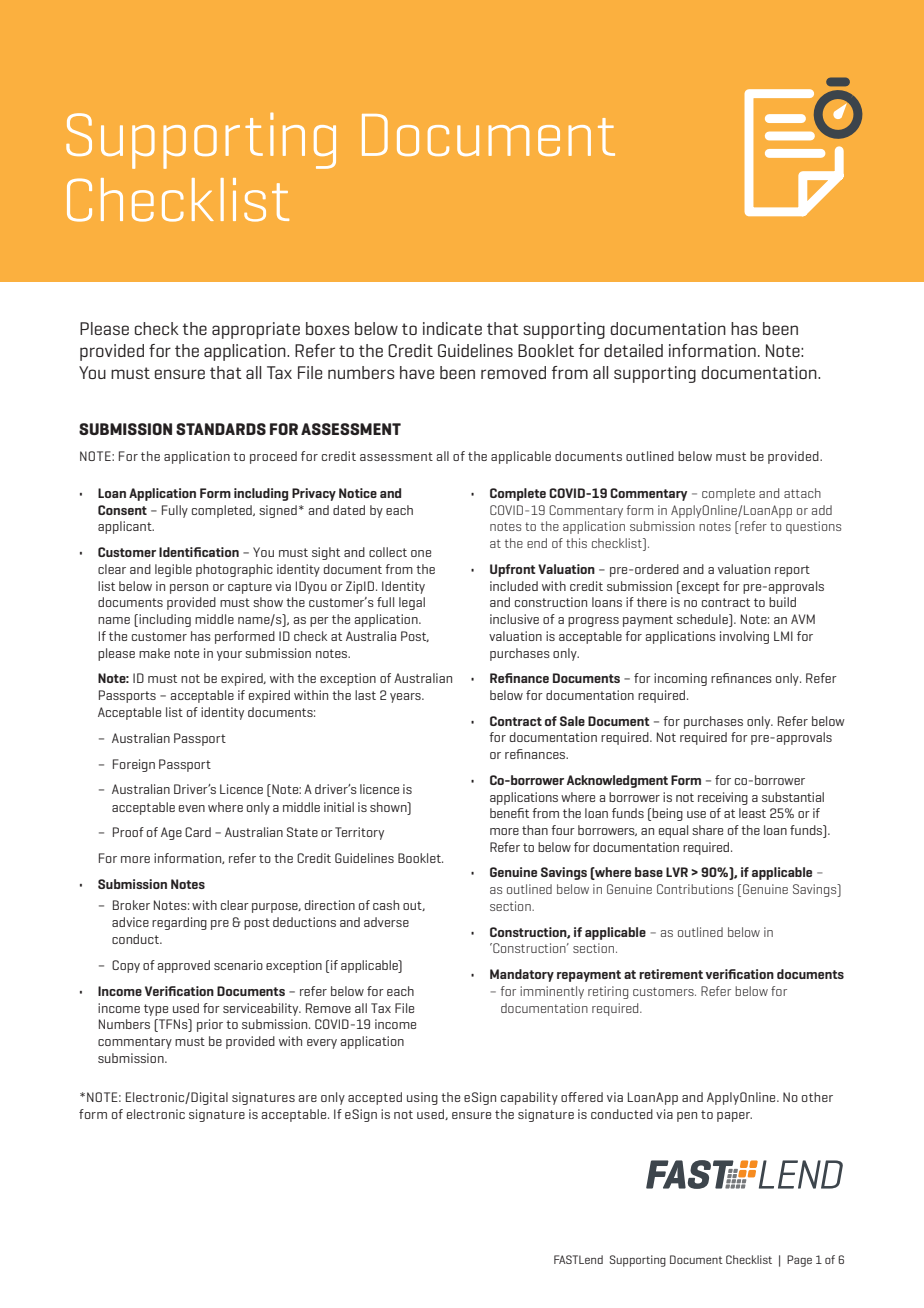  What do you see at coordinates (452, 328) in the screenshot?
I see `indicate` at bounding box center [452, 328].
